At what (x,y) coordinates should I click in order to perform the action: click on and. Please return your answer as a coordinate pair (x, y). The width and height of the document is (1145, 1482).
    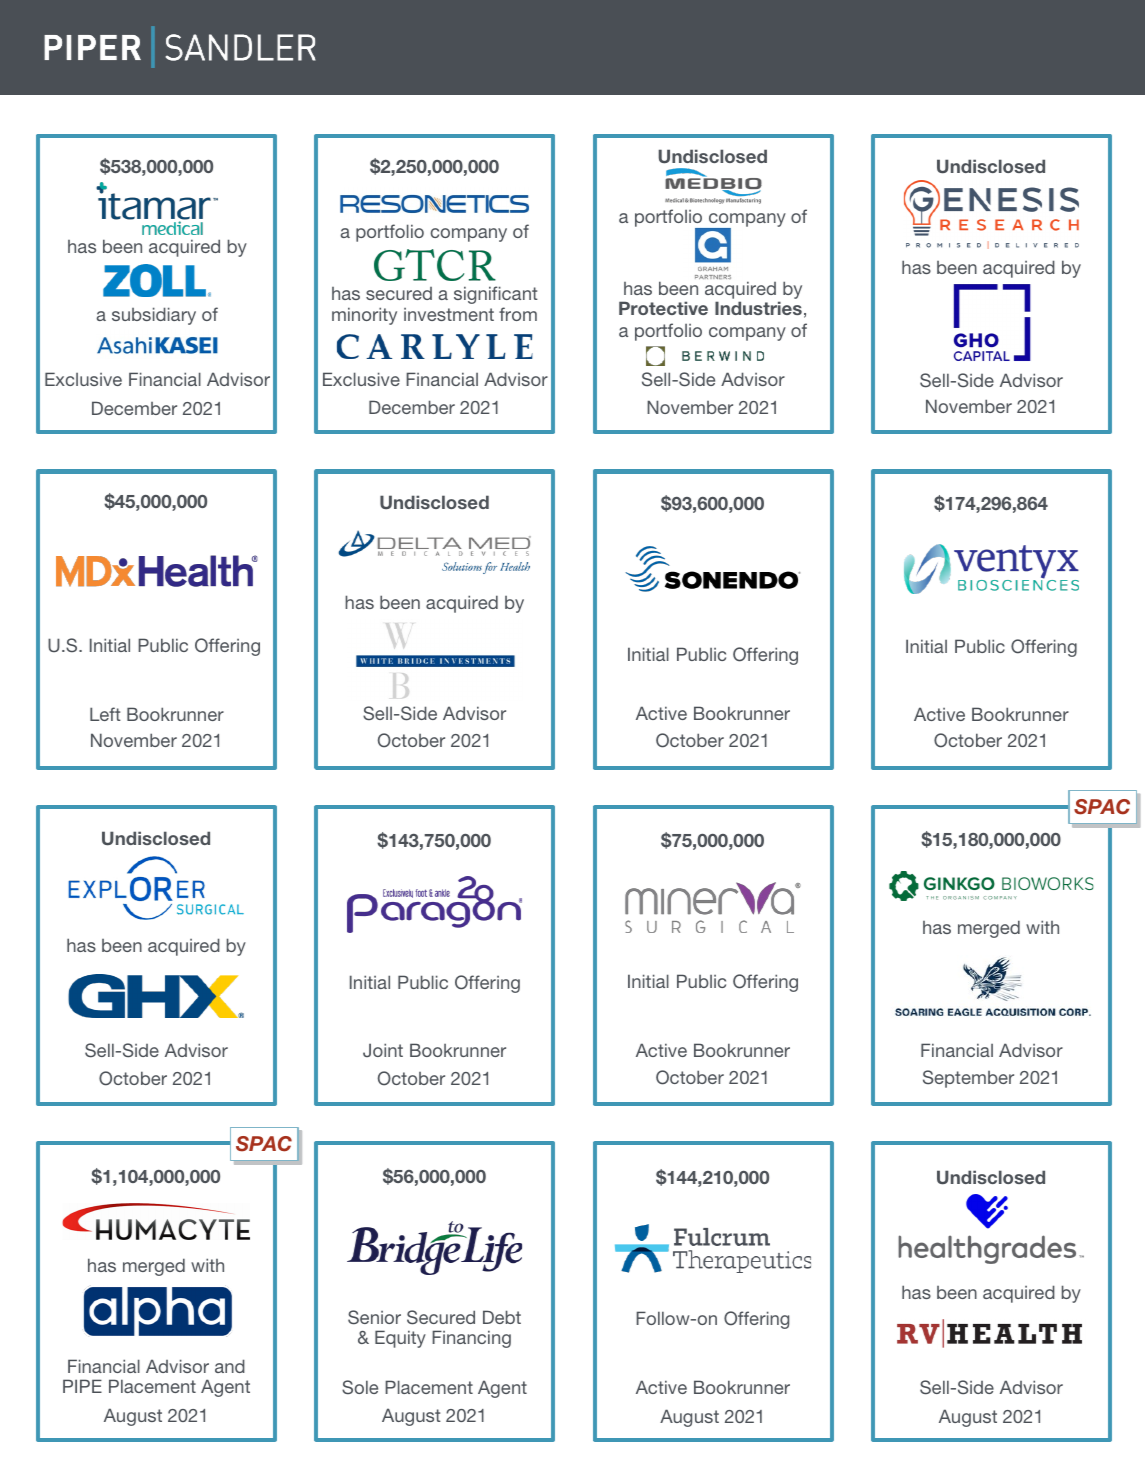
    Looking at the image, I should click on (230, 1366).
